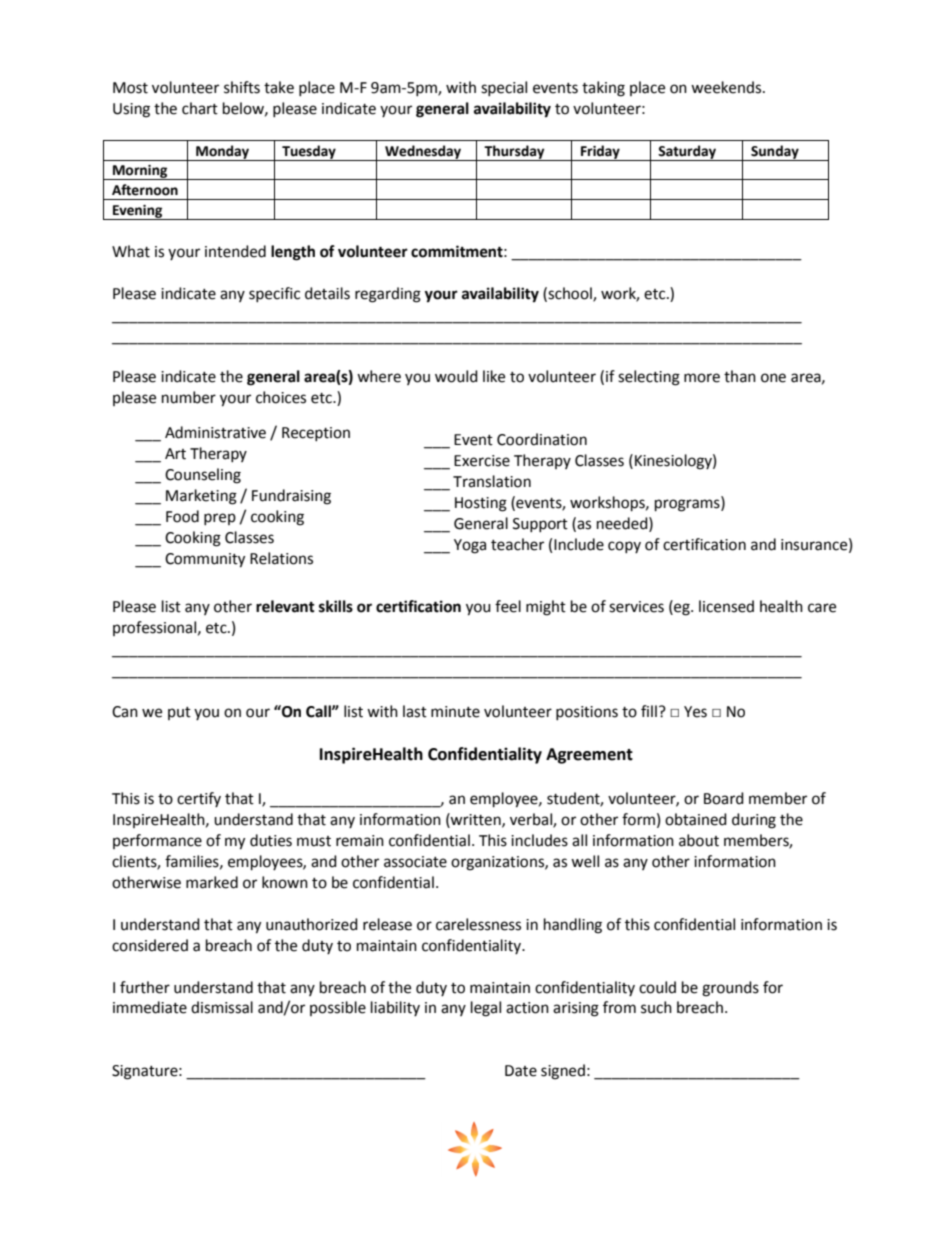 The width and height of the page is (952, 1233). I want to click on minute, so click(455, 712).
